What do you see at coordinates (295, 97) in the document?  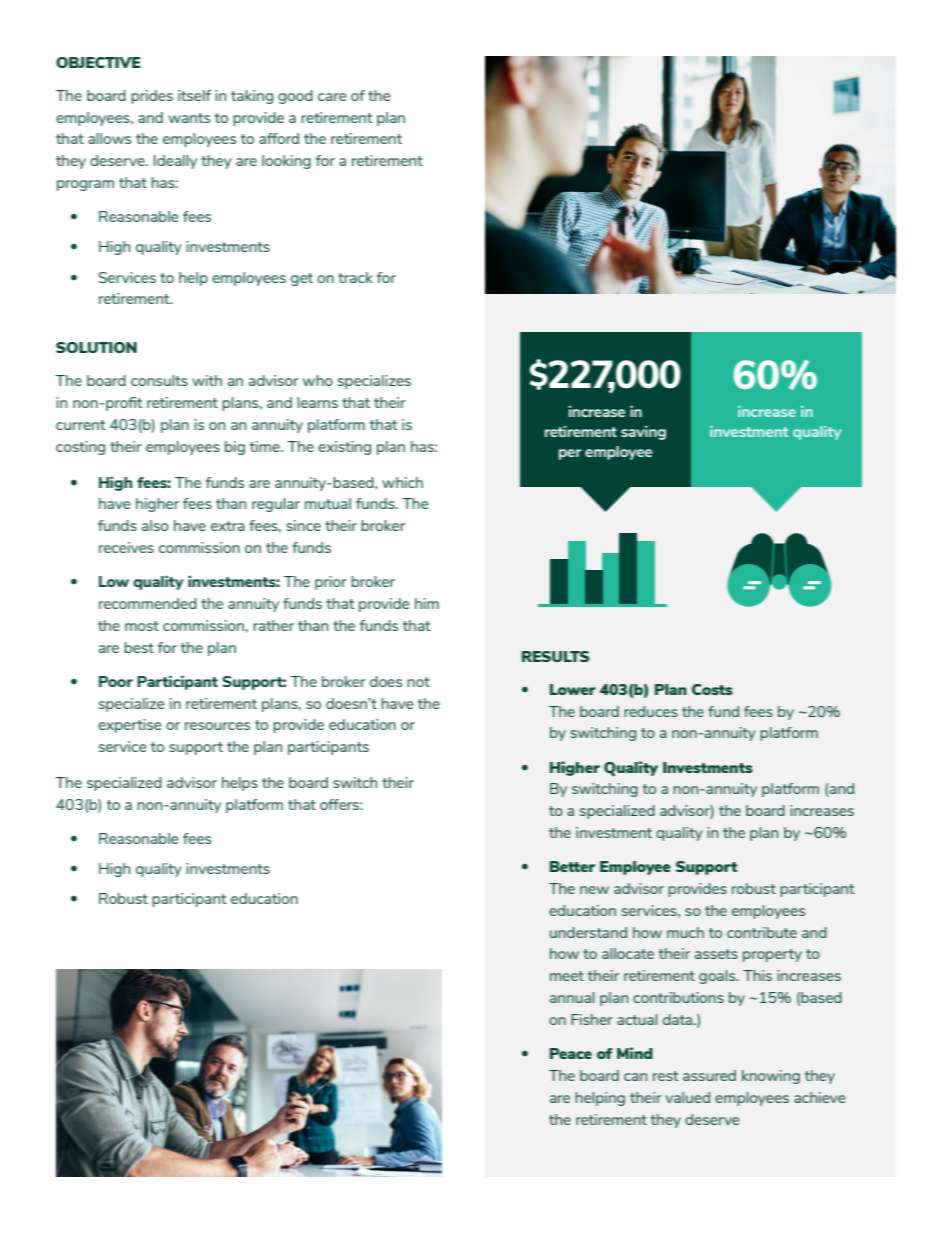 I see `good` at bounding box center [295, 97].
